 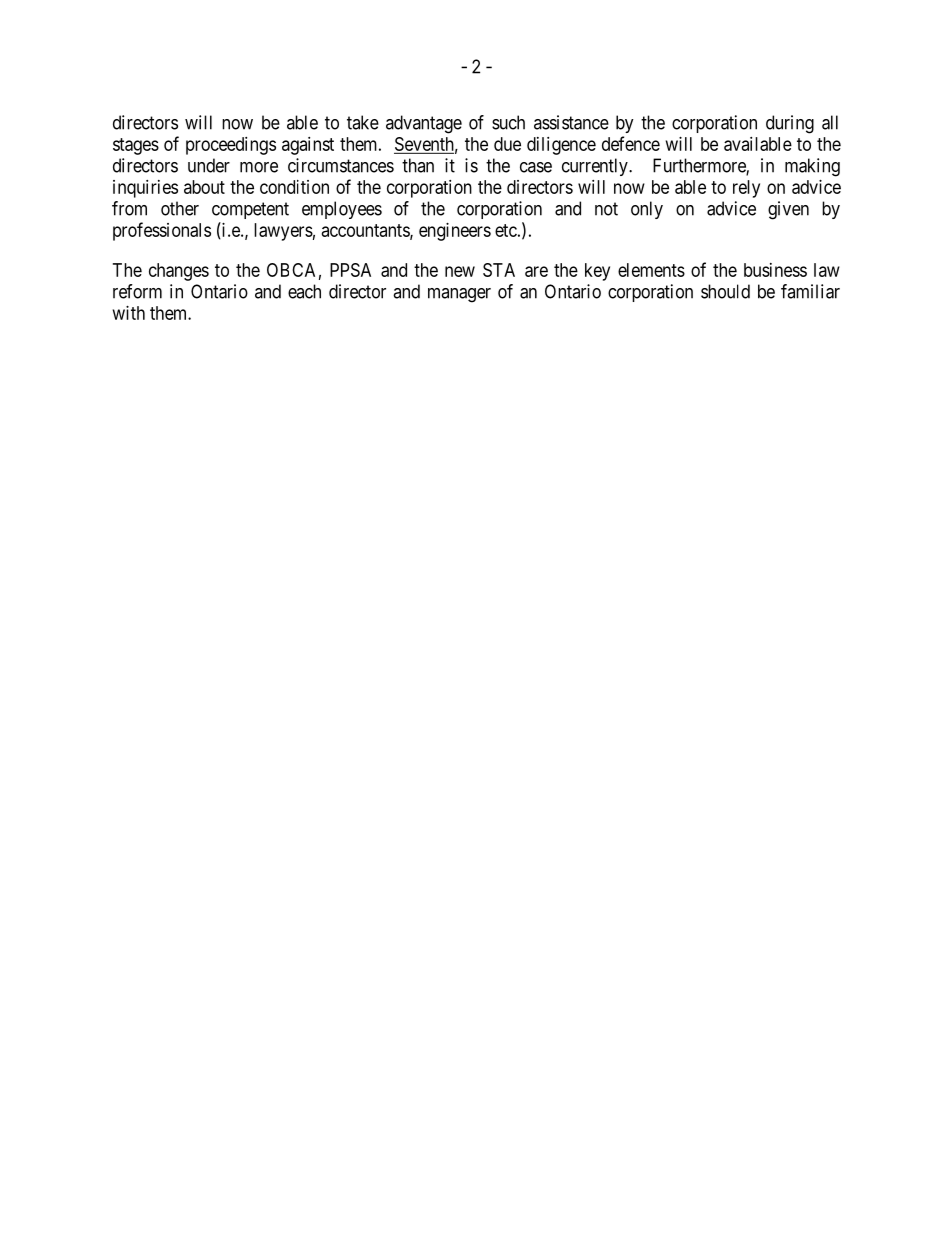 What do you see at coordinates (506, 230) in the page?
I see `etc` at bounding box center [506, 230].
